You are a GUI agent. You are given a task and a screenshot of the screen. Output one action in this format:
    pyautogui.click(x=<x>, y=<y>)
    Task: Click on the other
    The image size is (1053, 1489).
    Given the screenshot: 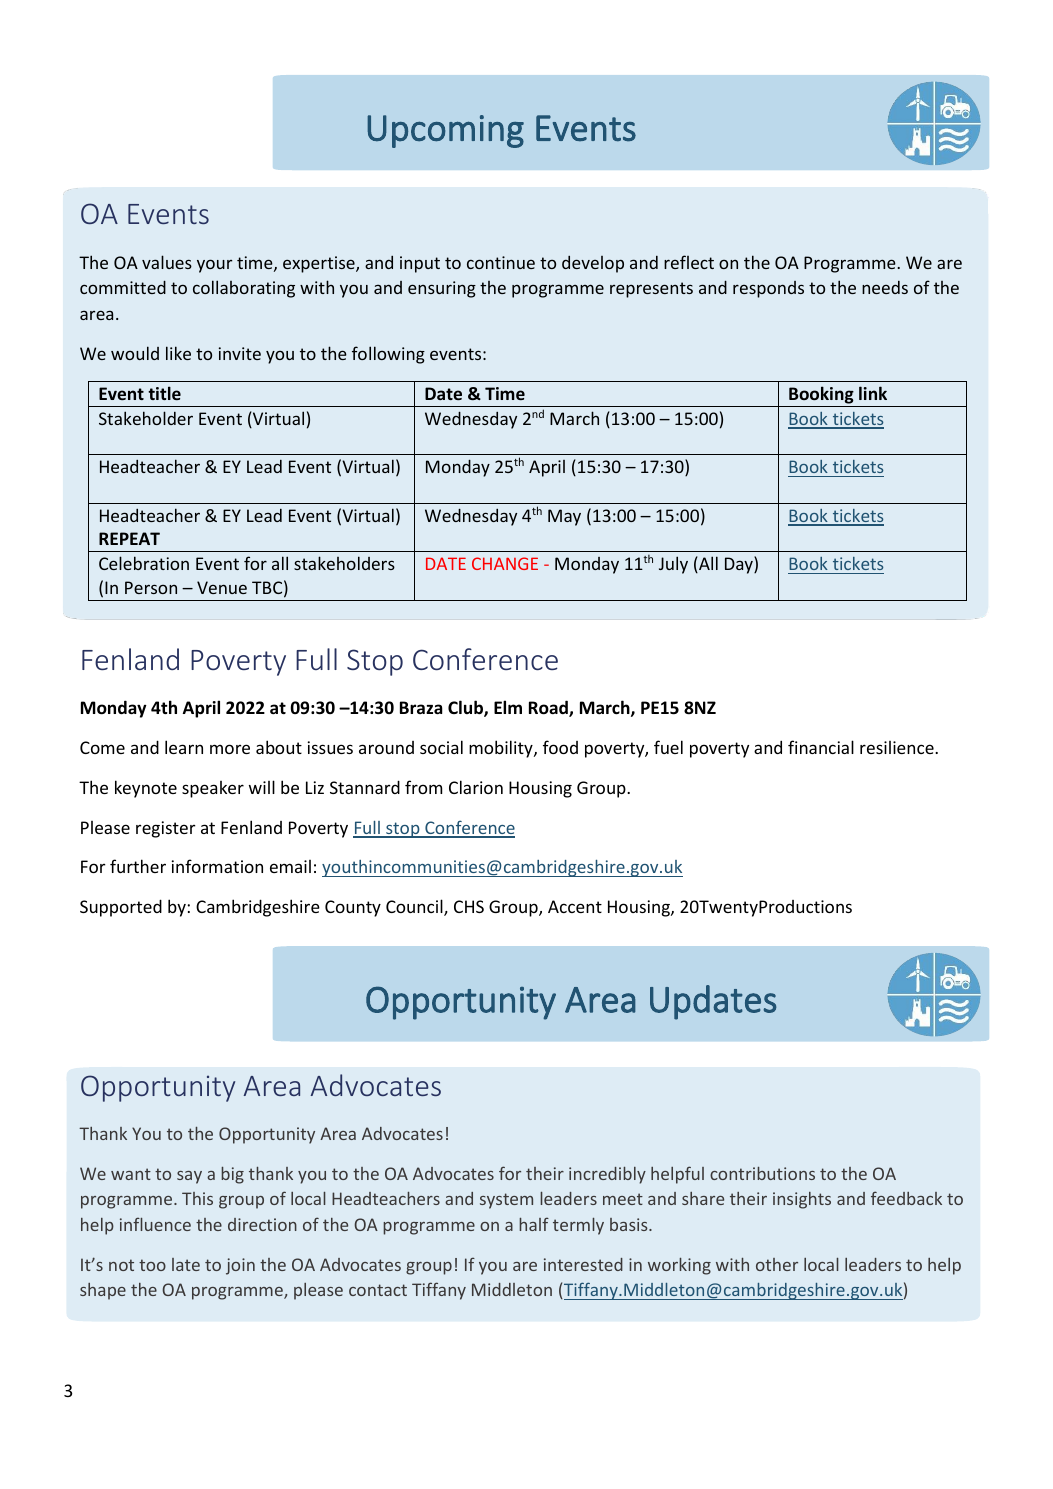 What is the action you would take?
    pyautogui.click(x=777, y=1264)
